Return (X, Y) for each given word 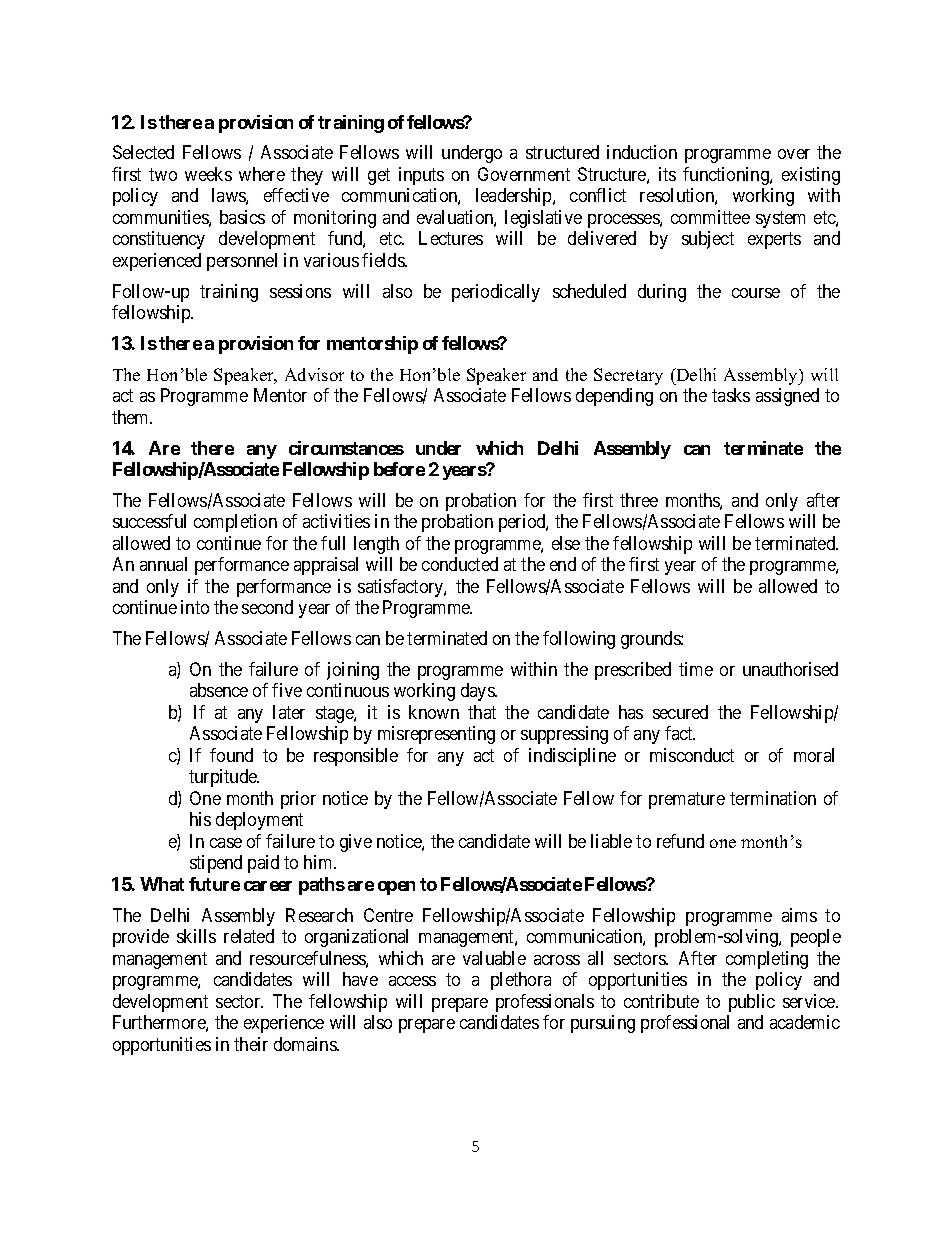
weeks (208, 174)
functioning (727, 176)
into (195, 607)
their (251, 1044)
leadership (515, 197)
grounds (651, 640)
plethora (521, 981)
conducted (460, 564)
